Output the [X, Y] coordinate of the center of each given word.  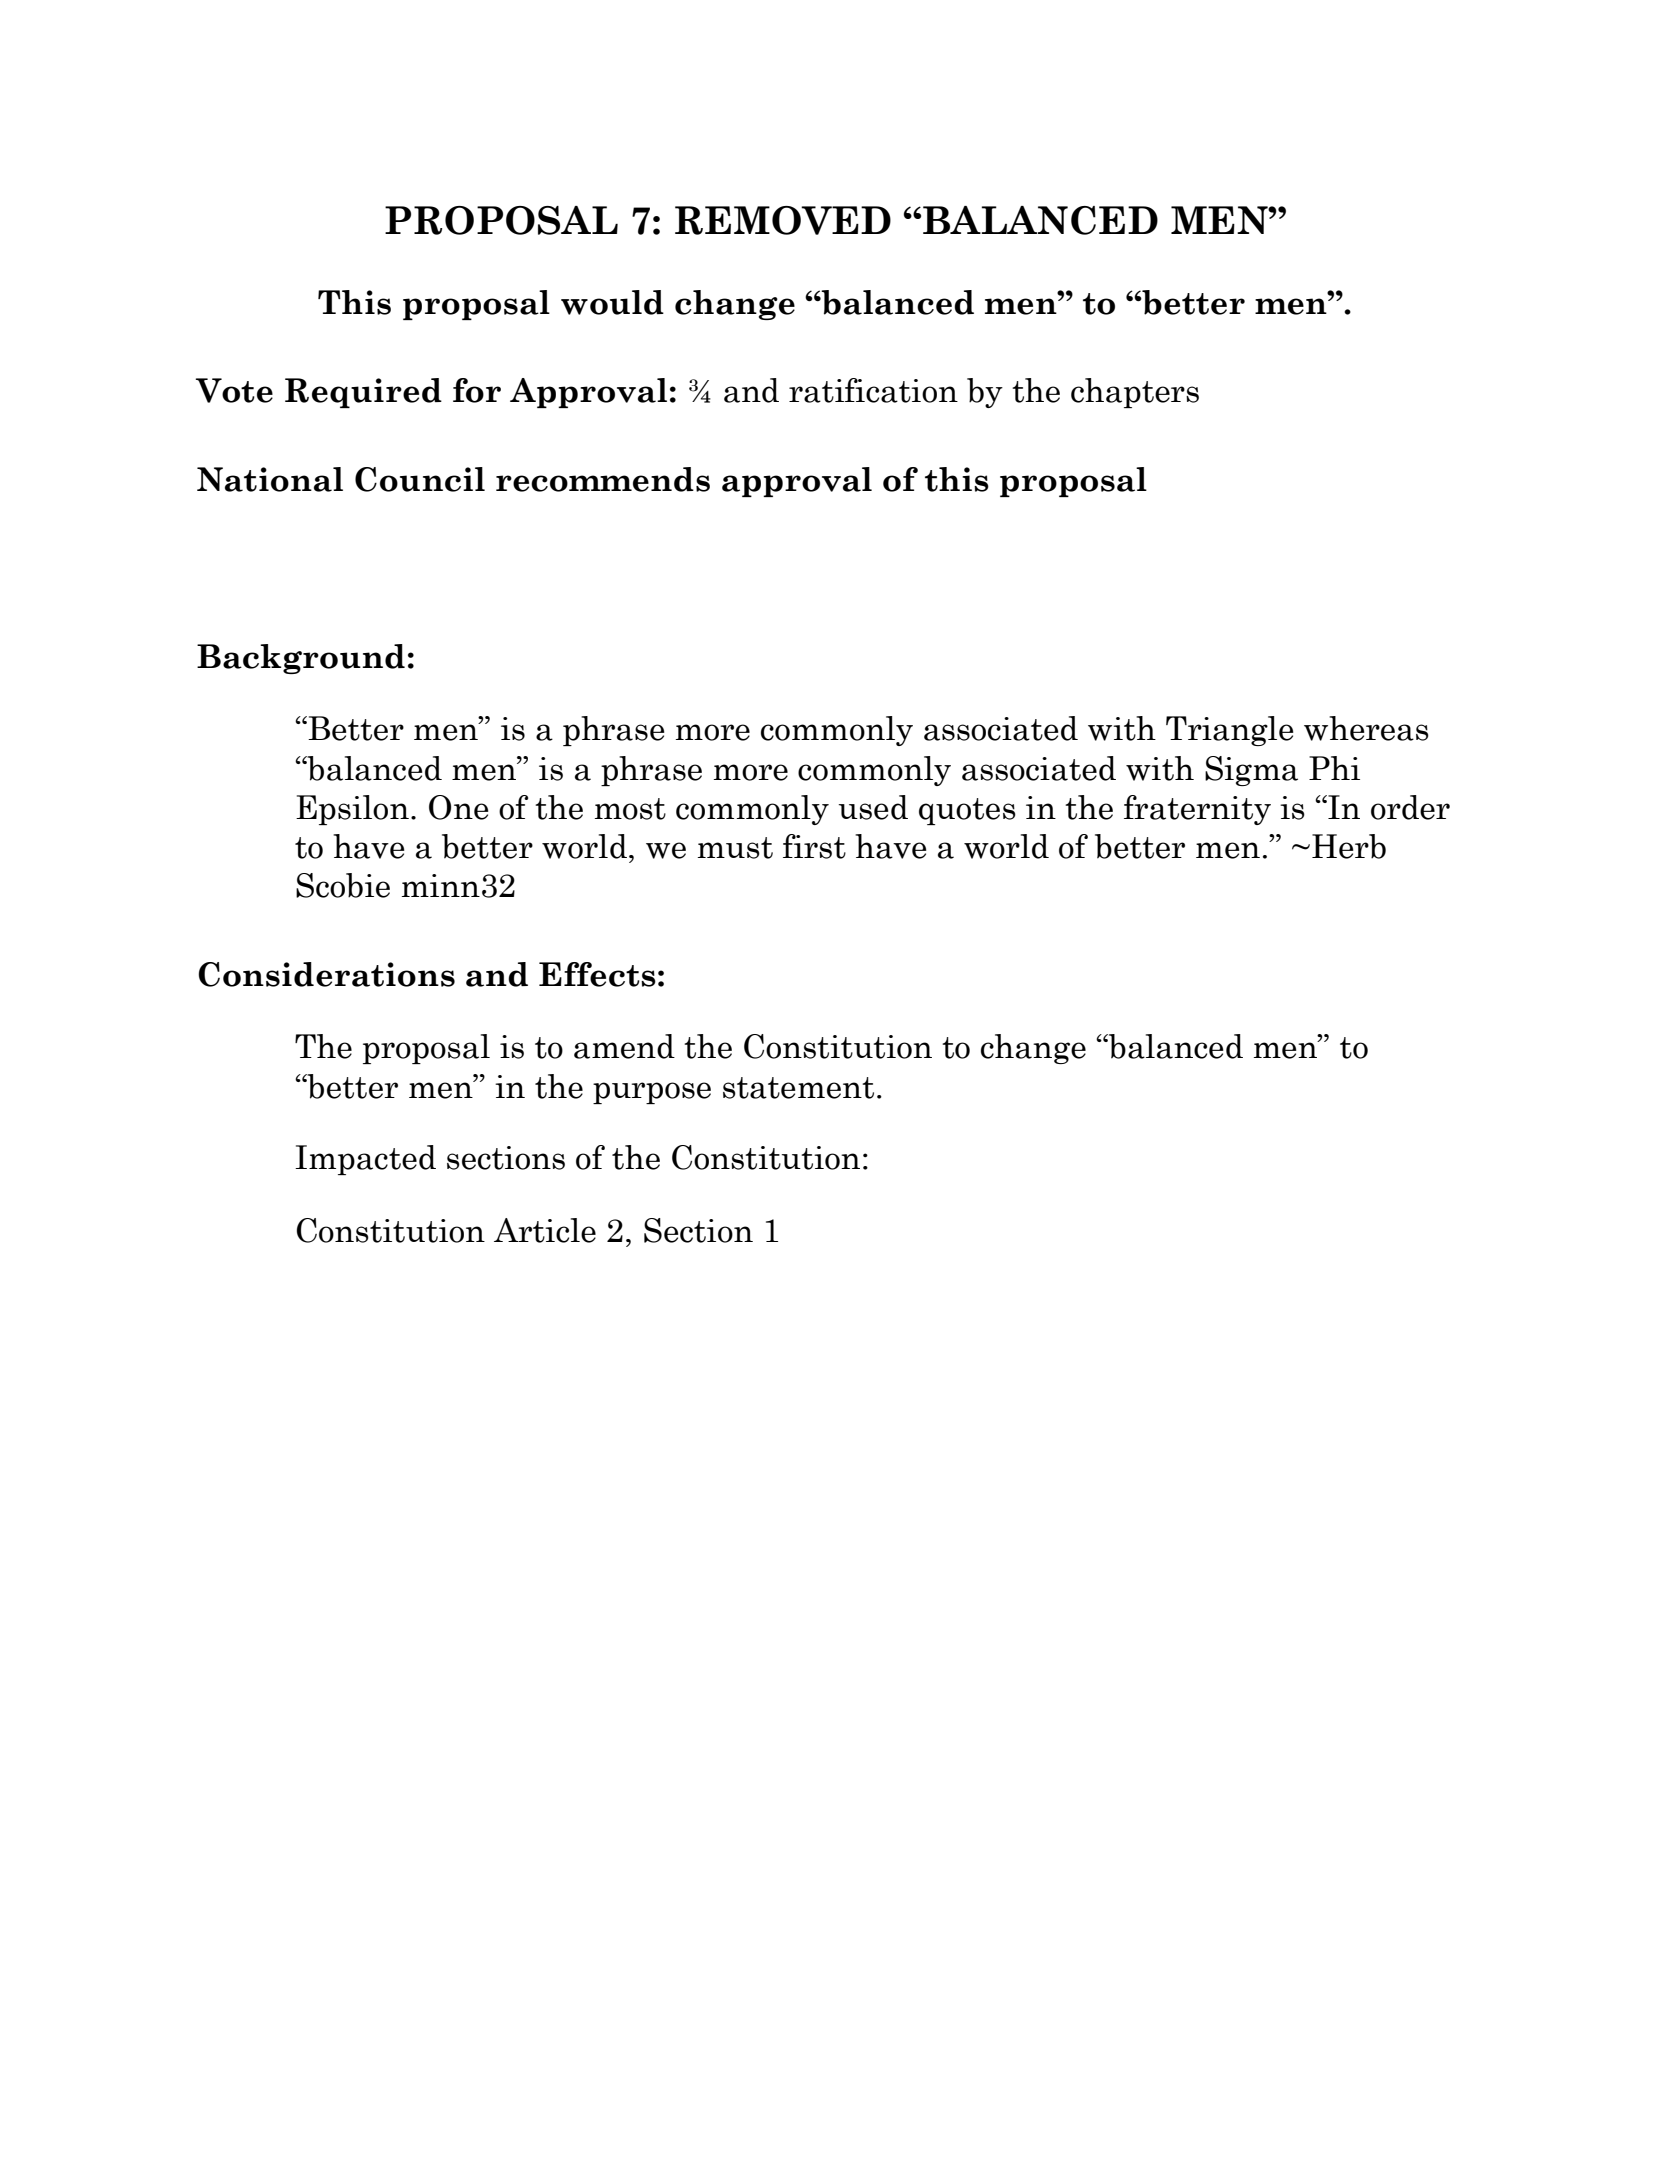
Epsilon [352, 810]
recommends [603, 479]
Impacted [365, 1160]
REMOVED [783, 220]
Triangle [1229, 731]
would [612, 302]
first [814, 846]
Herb [1349, 846]
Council [420, 479]
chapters [1135, 393]
